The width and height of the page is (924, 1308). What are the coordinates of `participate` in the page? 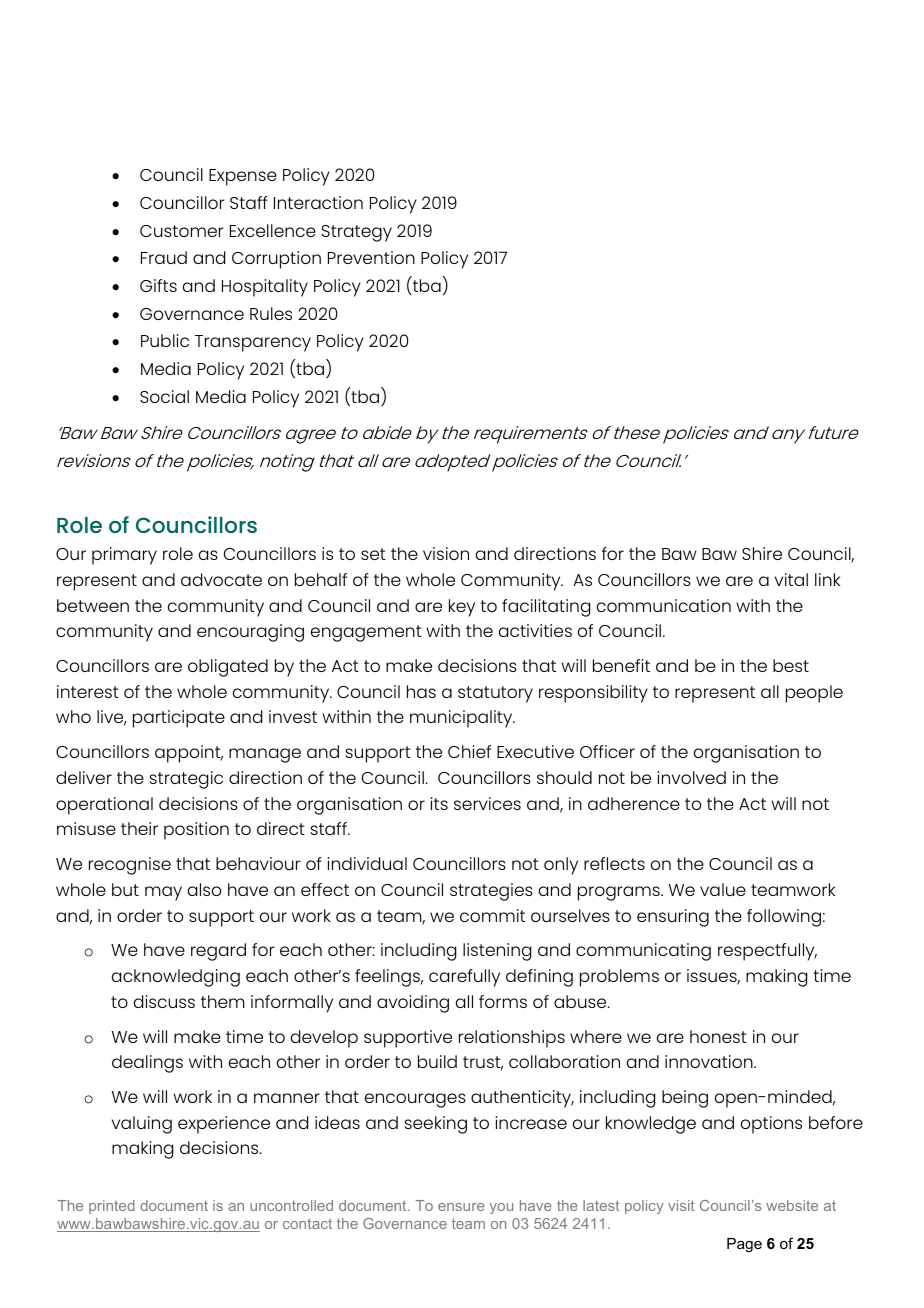 It's located at (179, 719).
